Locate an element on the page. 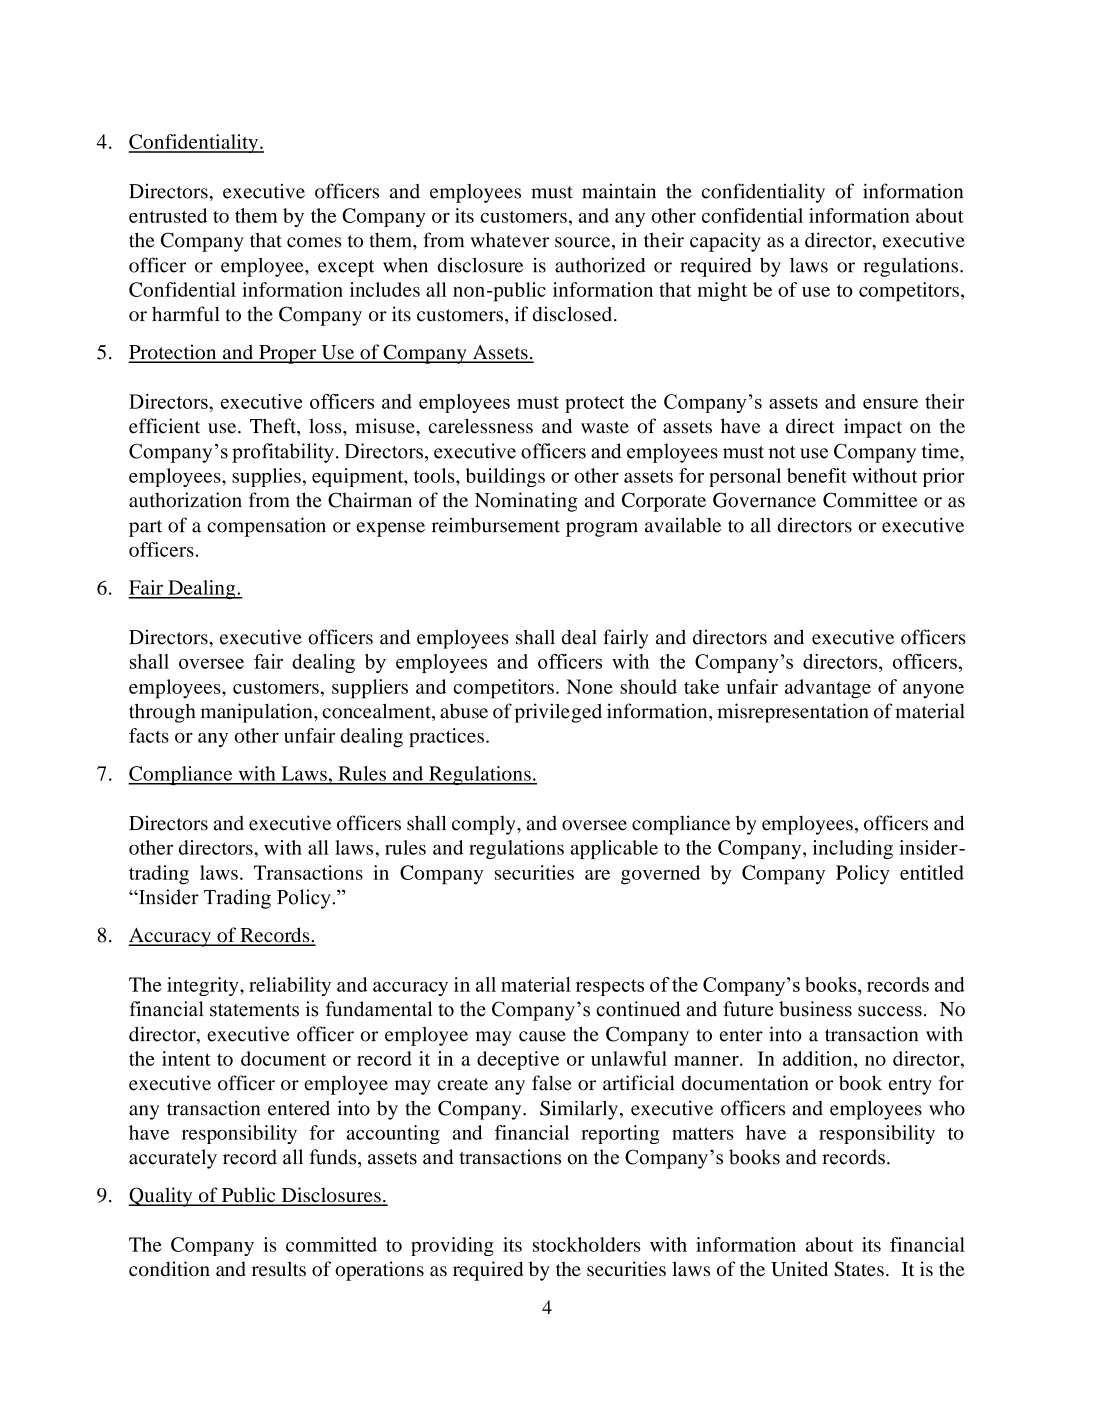  privileged is located at coordinates (558, 713).
